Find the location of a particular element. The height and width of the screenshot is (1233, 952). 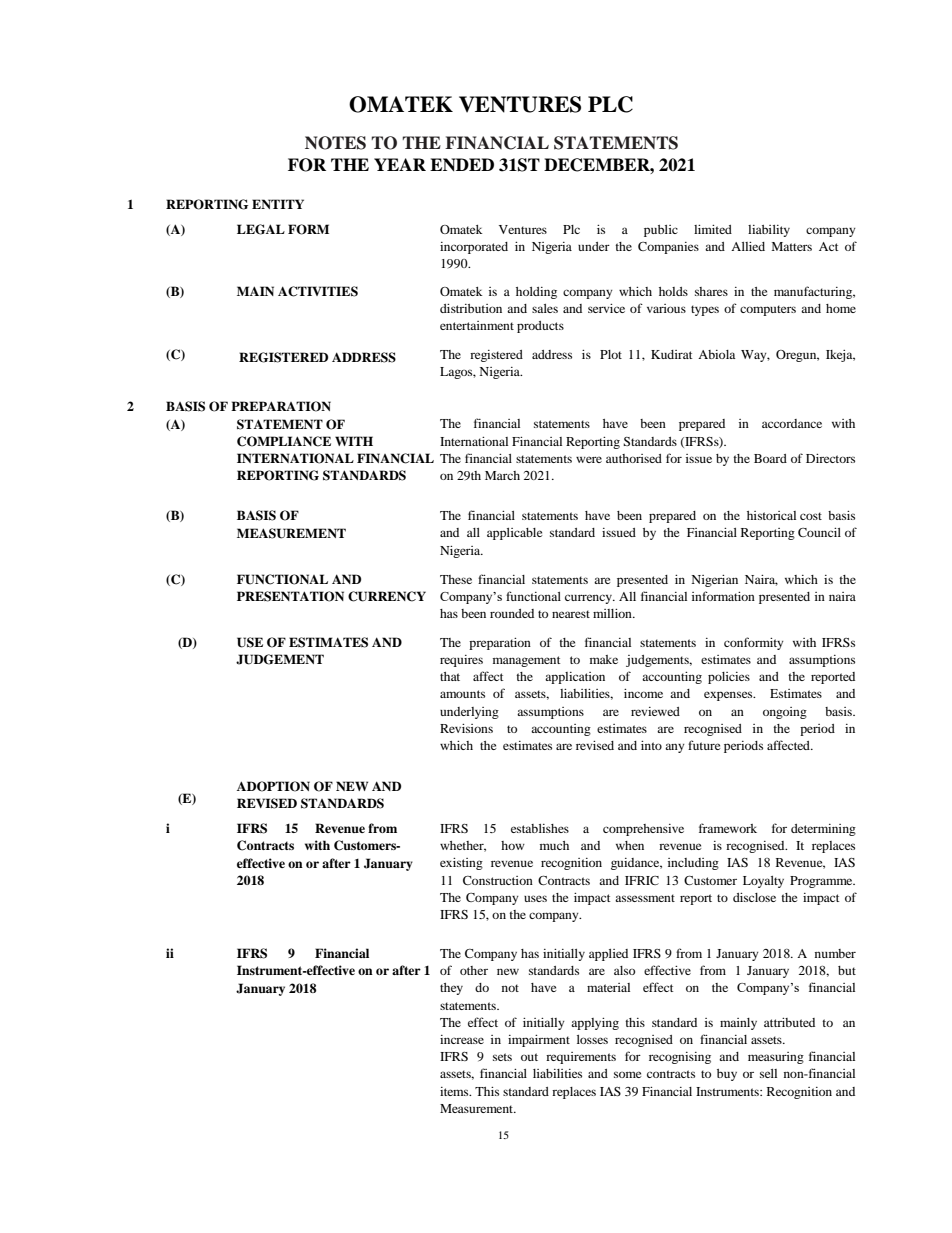

much is located at coordinates (554, 845).
